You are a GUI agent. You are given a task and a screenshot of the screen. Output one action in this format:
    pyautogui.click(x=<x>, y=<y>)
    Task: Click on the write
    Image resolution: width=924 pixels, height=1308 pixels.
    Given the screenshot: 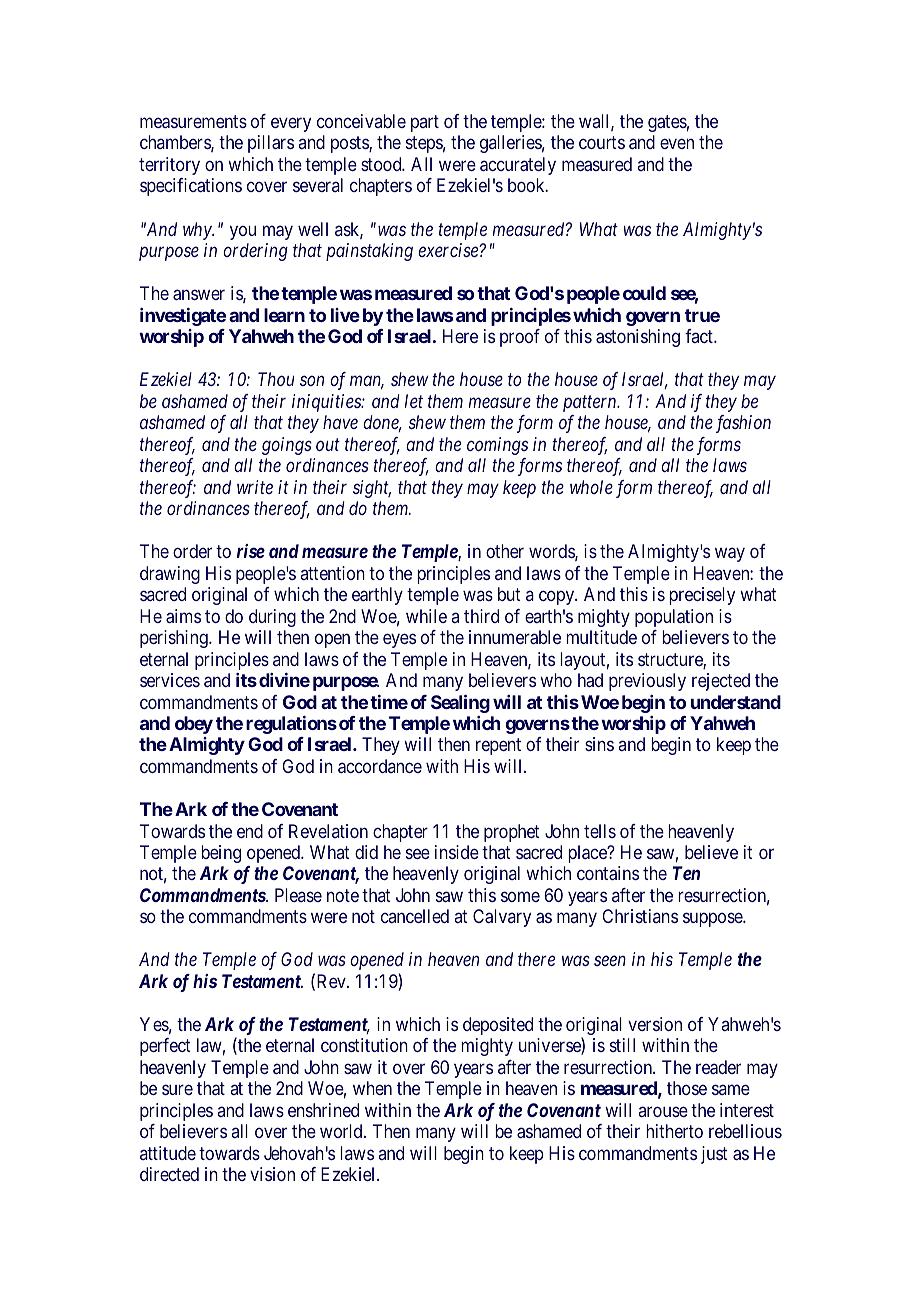 What is the action you would take?
    pyautogui.click(x=255, y=487)
